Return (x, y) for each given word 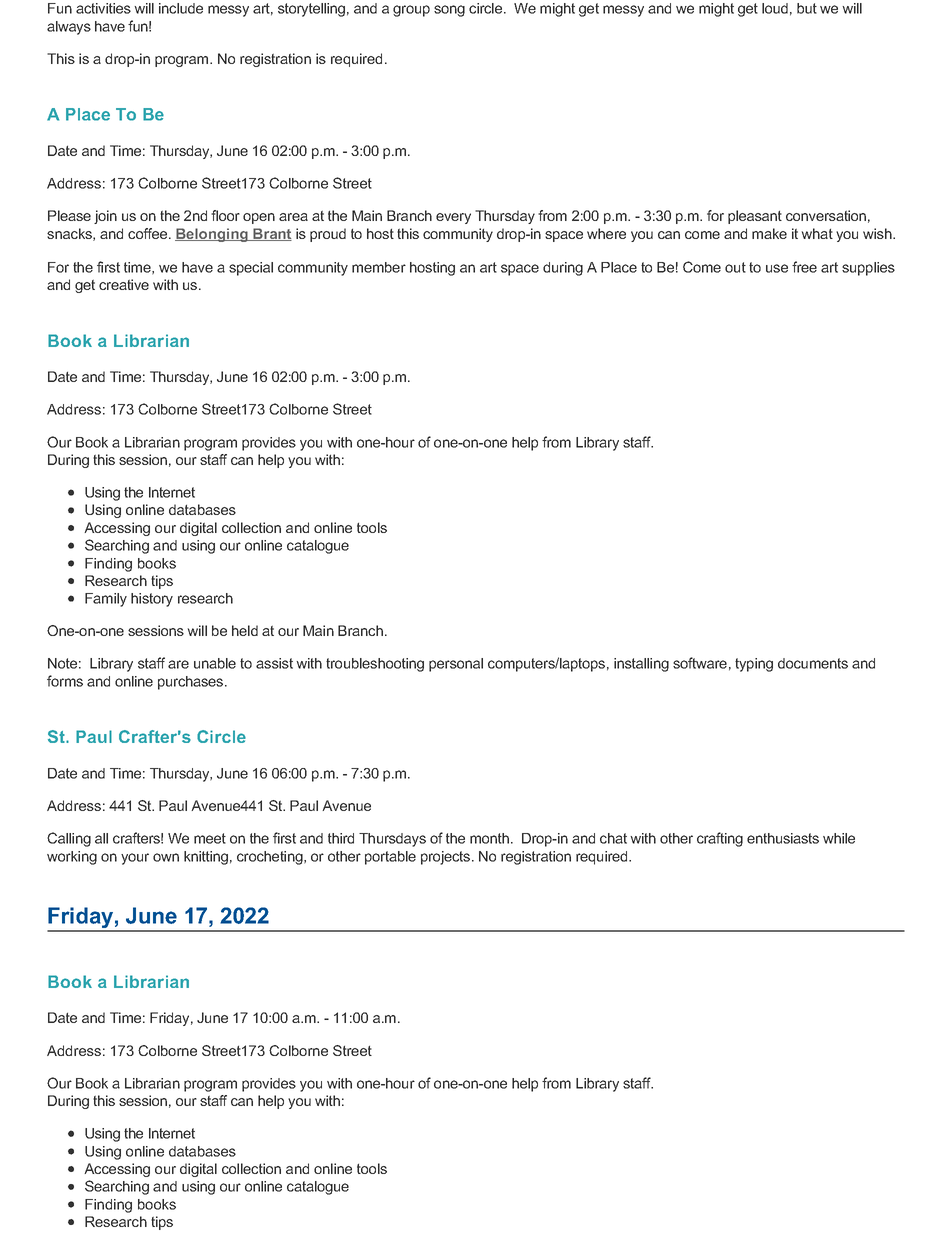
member (379, 267)
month (489, 838)
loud (775, 8)
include (181, 8)
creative (124, 284)
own (166, 857)
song (449, 11)
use (777, 268)
